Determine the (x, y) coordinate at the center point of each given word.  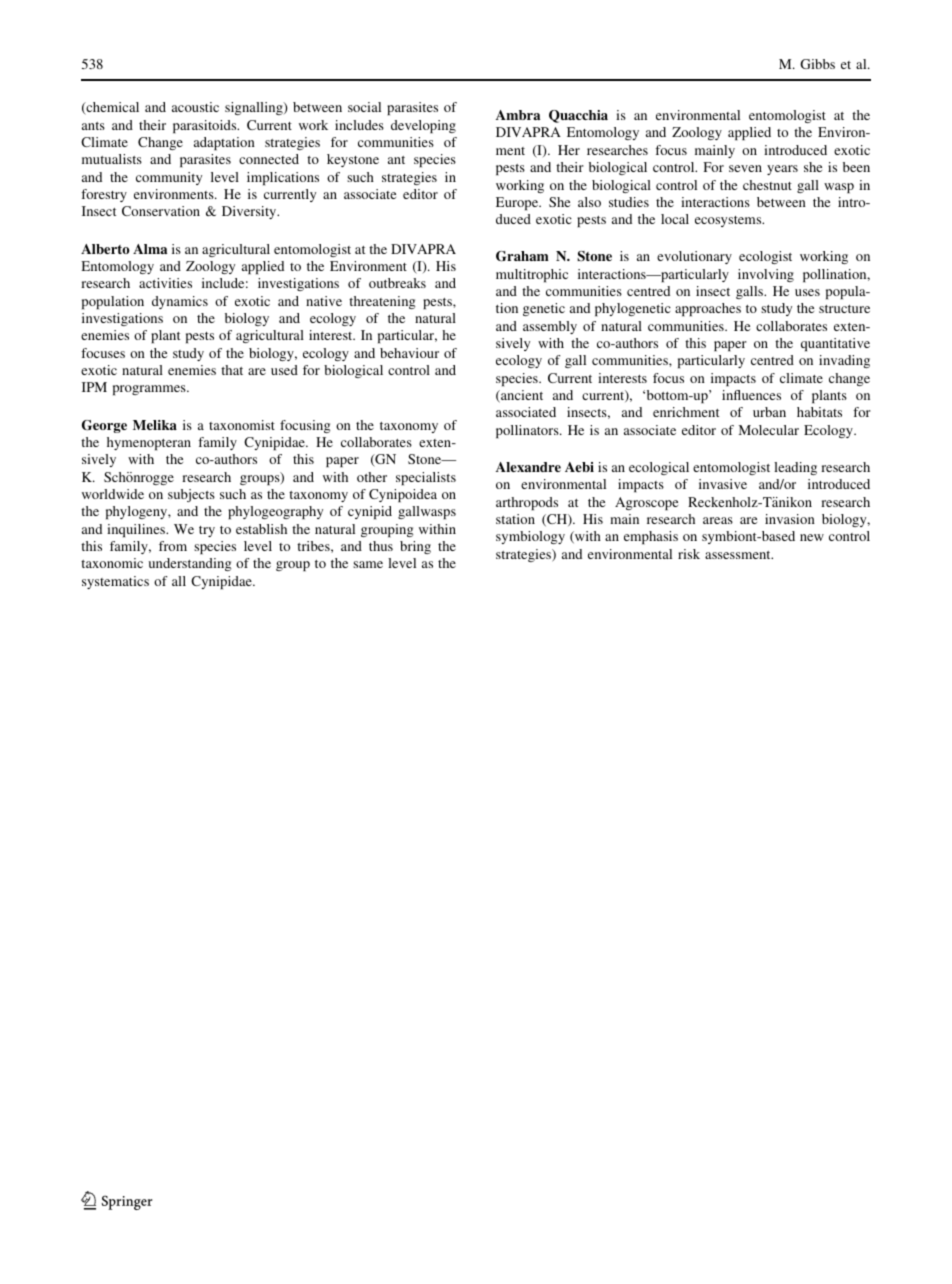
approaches (708, 309)
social (364, 107)
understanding (190, 564)
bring (415, 547)
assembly (550, 327)
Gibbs (817, 64)
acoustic (195, 107)
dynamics (180, 302)
